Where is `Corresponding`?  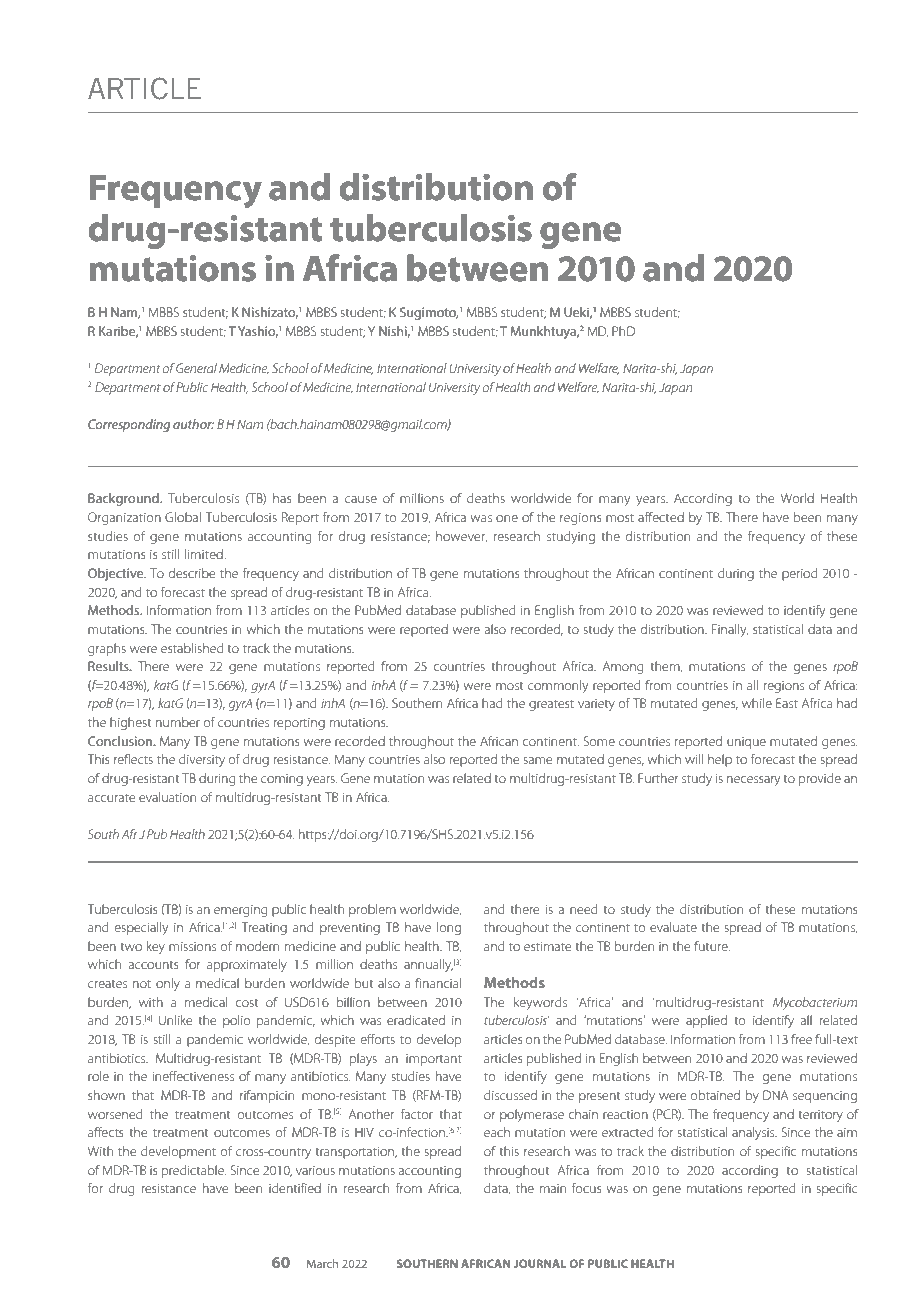
Corresponding is located at coordinates (129, 425).
